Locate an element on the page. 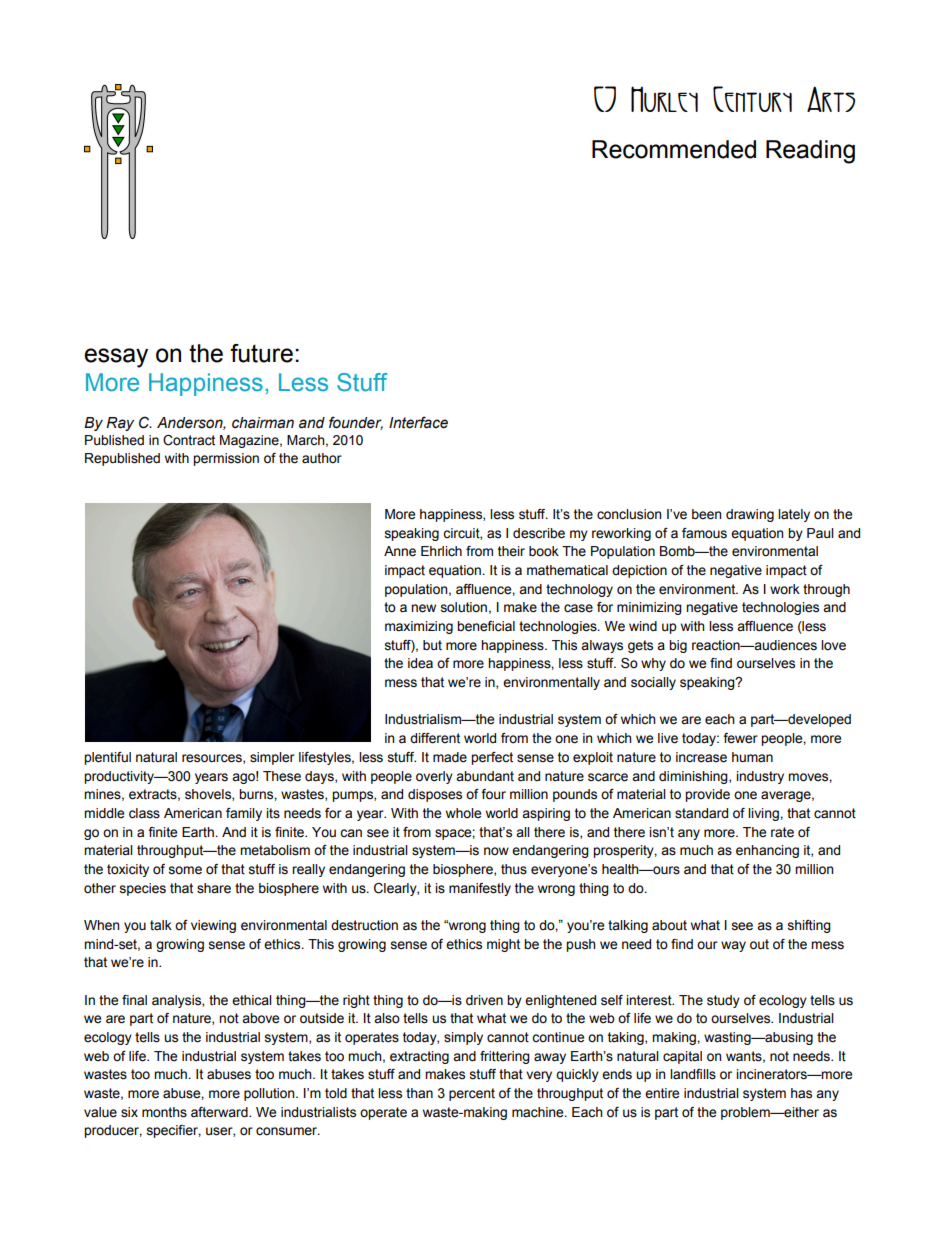 Image resolution: width=952 pixels, height=1233 pixels. human is located at coordinates (752, 757).
